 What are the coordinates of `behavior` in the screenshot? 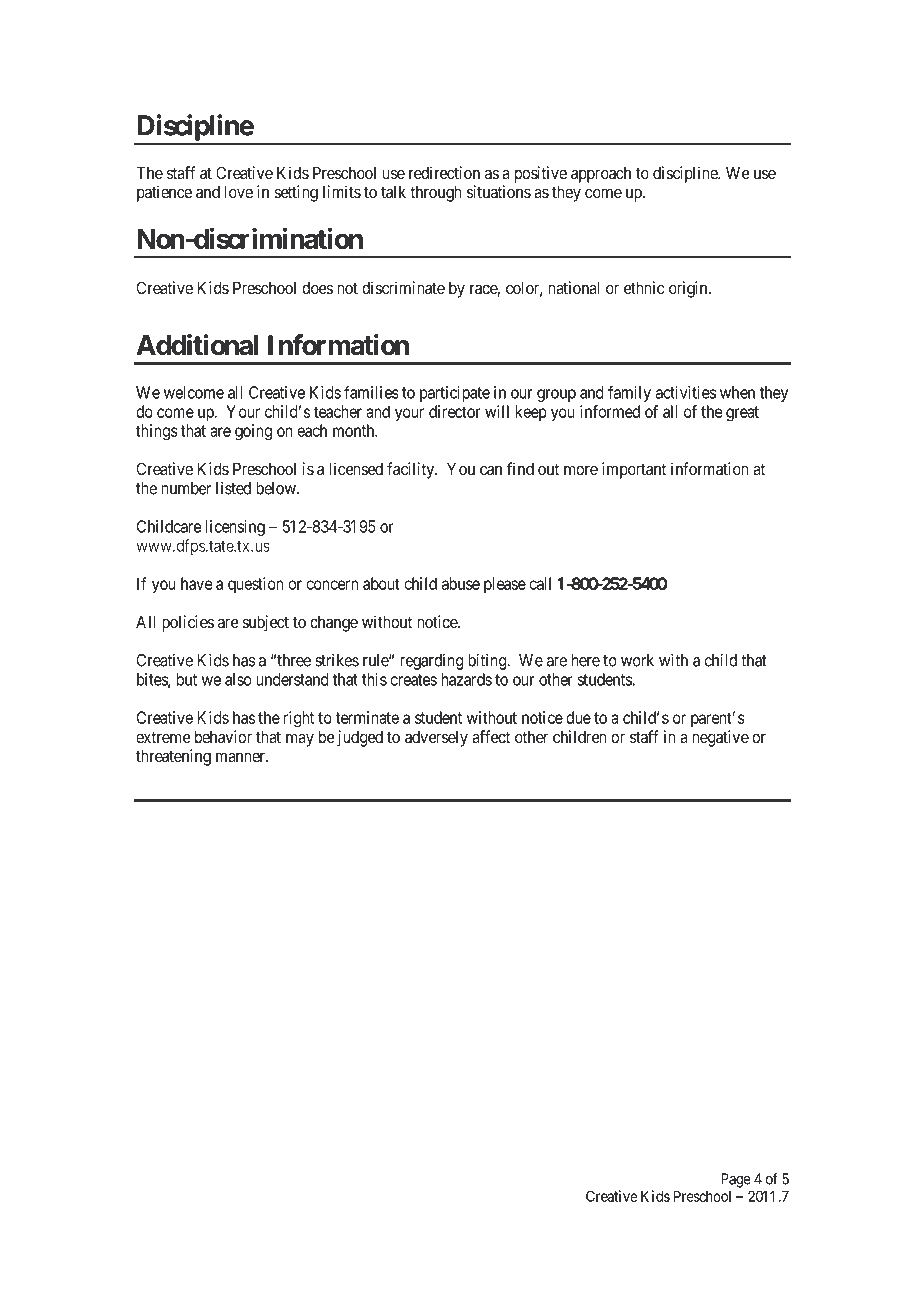 It's located at (223, 737).
